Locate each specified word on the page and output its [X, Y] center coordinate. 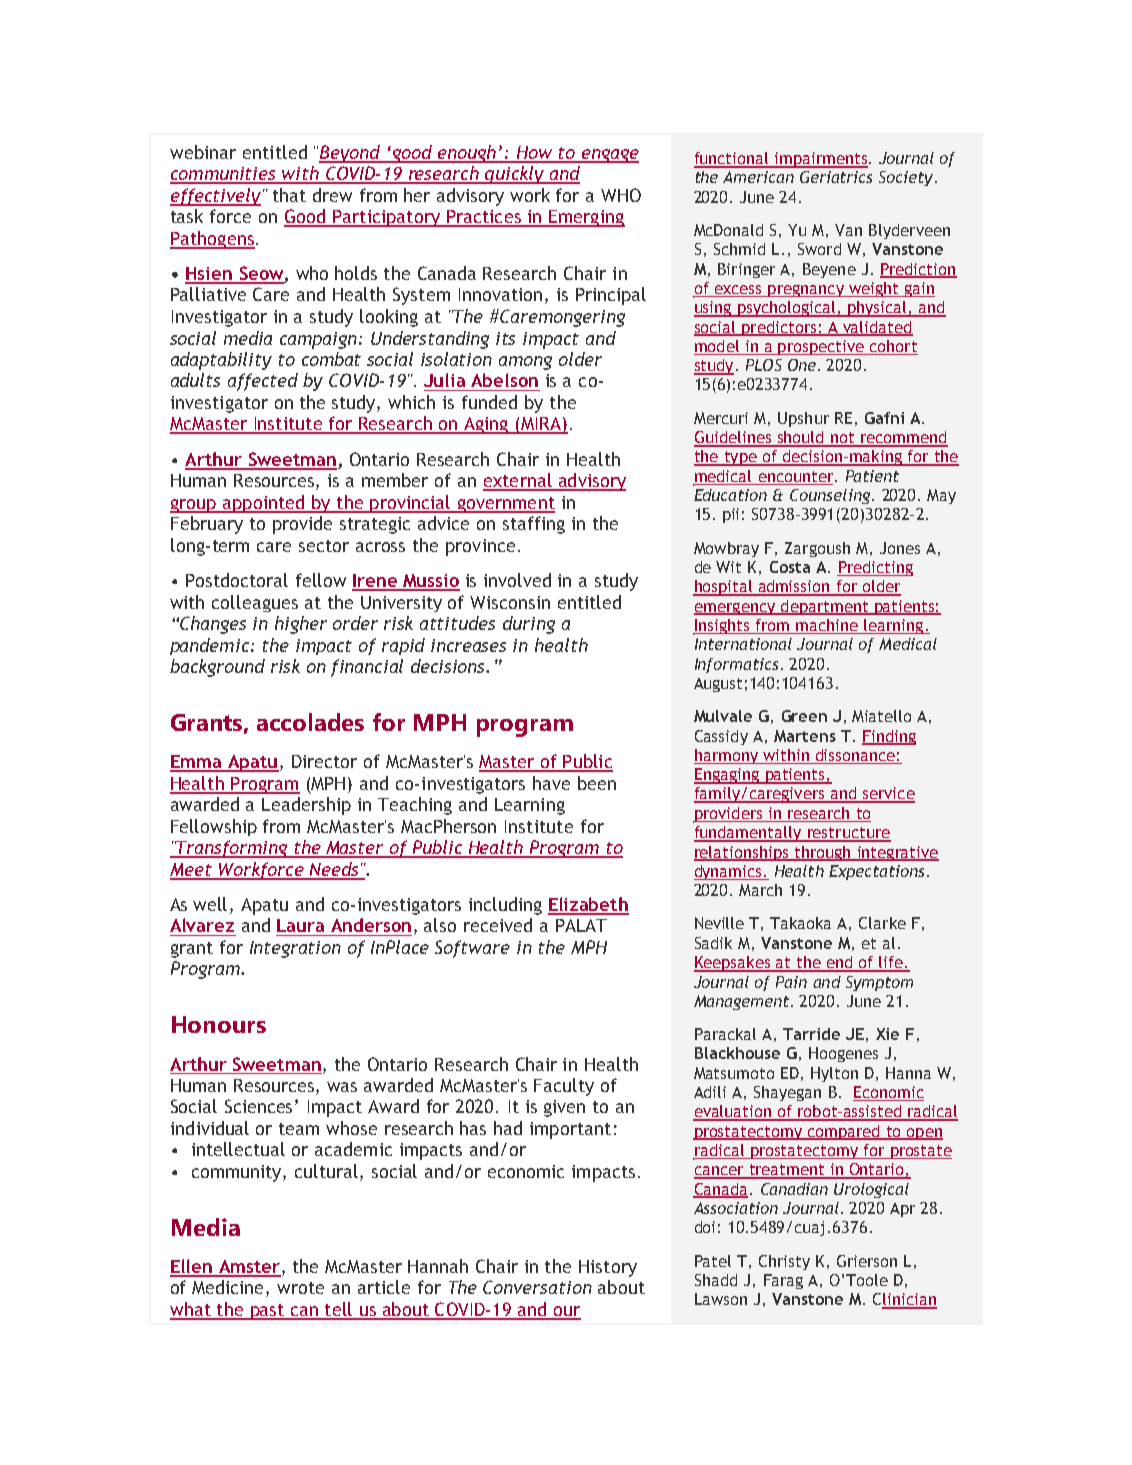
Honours [219, 1024]
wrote [300, 1288]
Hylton [834, 1074]
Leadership [306, 806]
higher [301, 625]
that [289, 195]
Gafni [884, 418]
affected [263, 382]
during [529, 625]
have [551, 783]
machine [827, 626]
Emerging [586, 218]
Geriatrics [836, 177]
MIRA [541, 425]
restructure [848, 834]
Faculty [564, 1087]
